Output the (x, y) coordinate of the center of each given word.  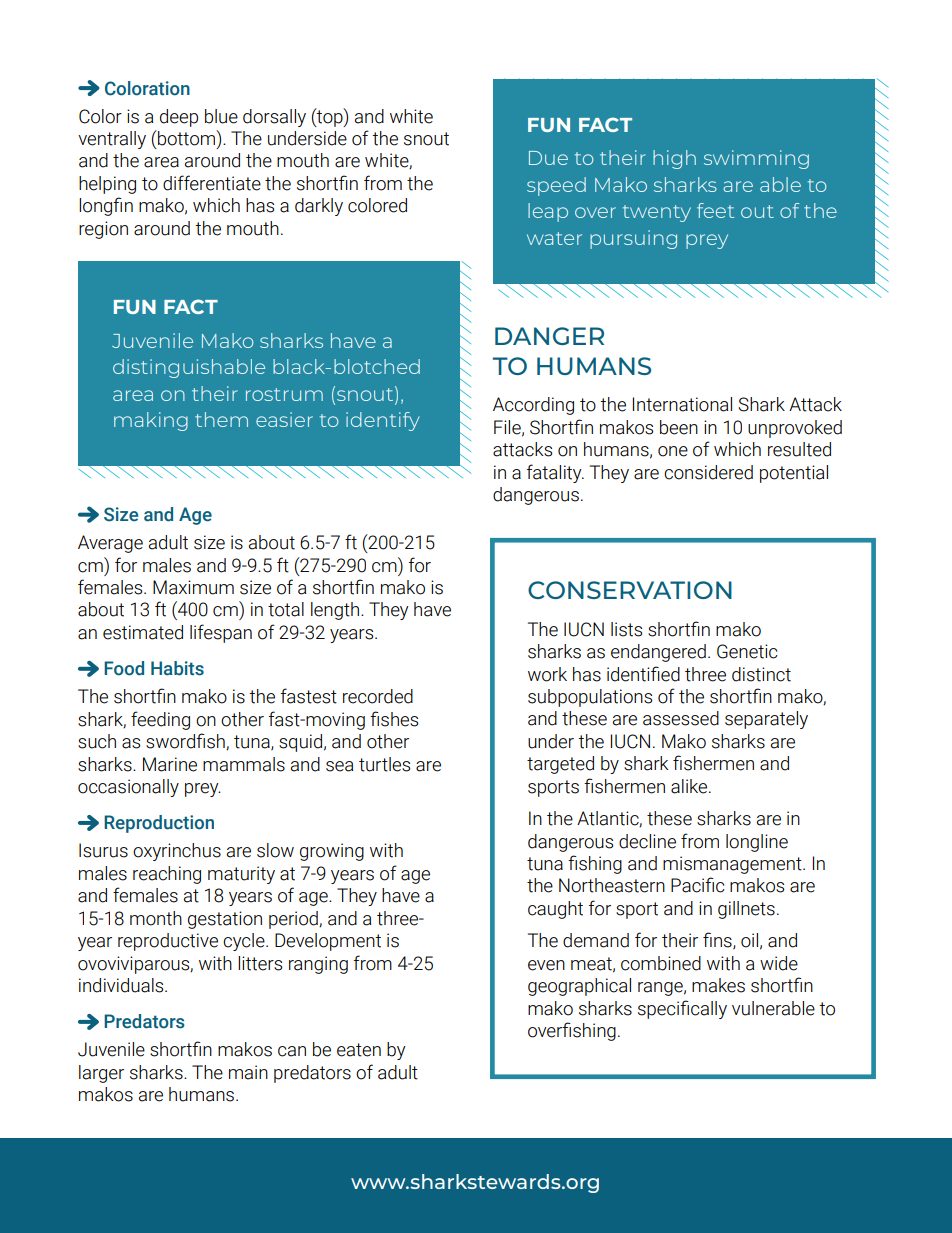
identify (383, 421)
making (151, 421)
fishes (394, 719)
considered (708, 472)
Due (548, 158)
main (248, 1072)
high (674, 159)
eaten (359, 1050)
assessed (681, 718)
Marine (170, 764)
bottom (187, 139)
